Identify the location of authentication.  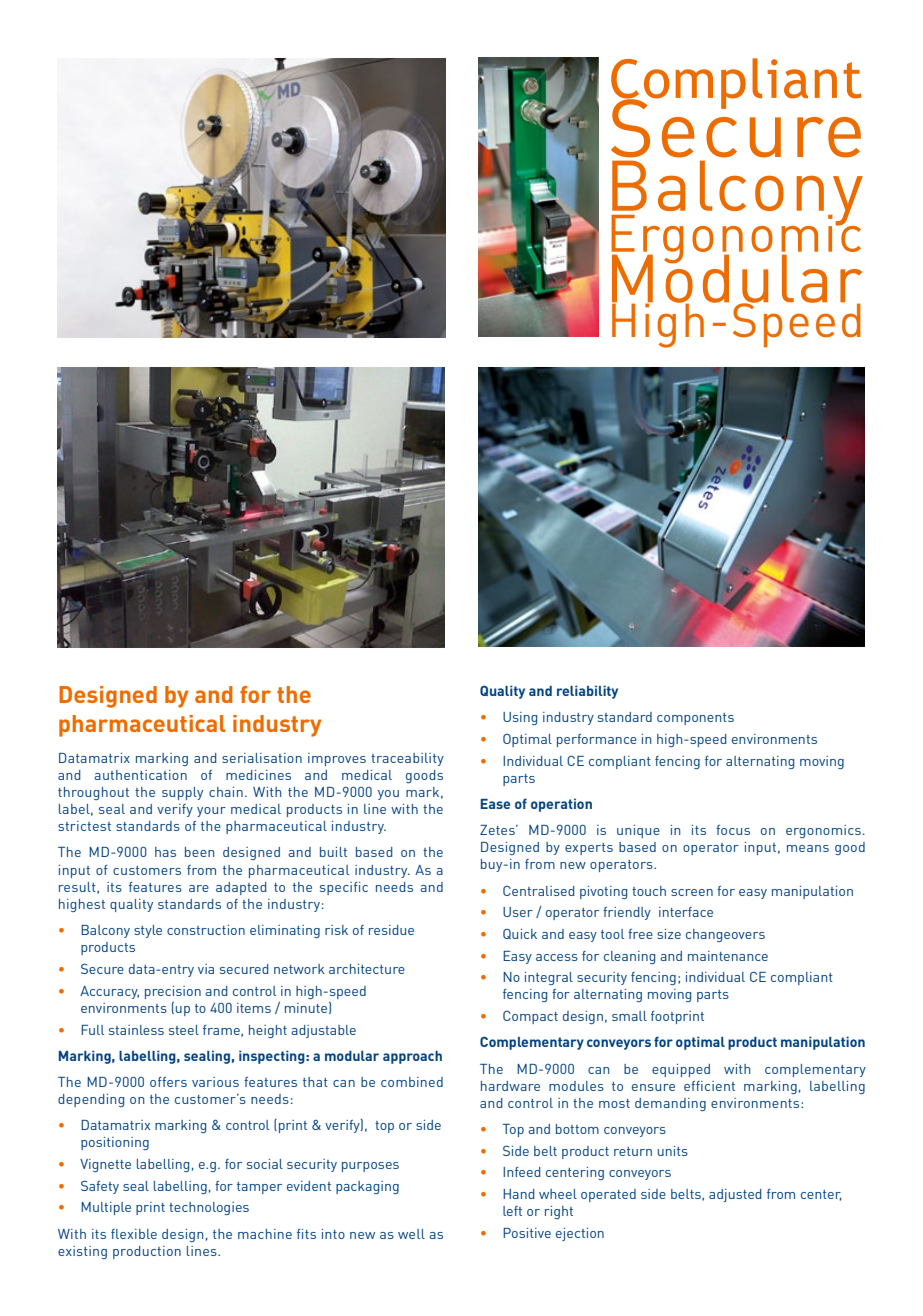
(140, 775).
